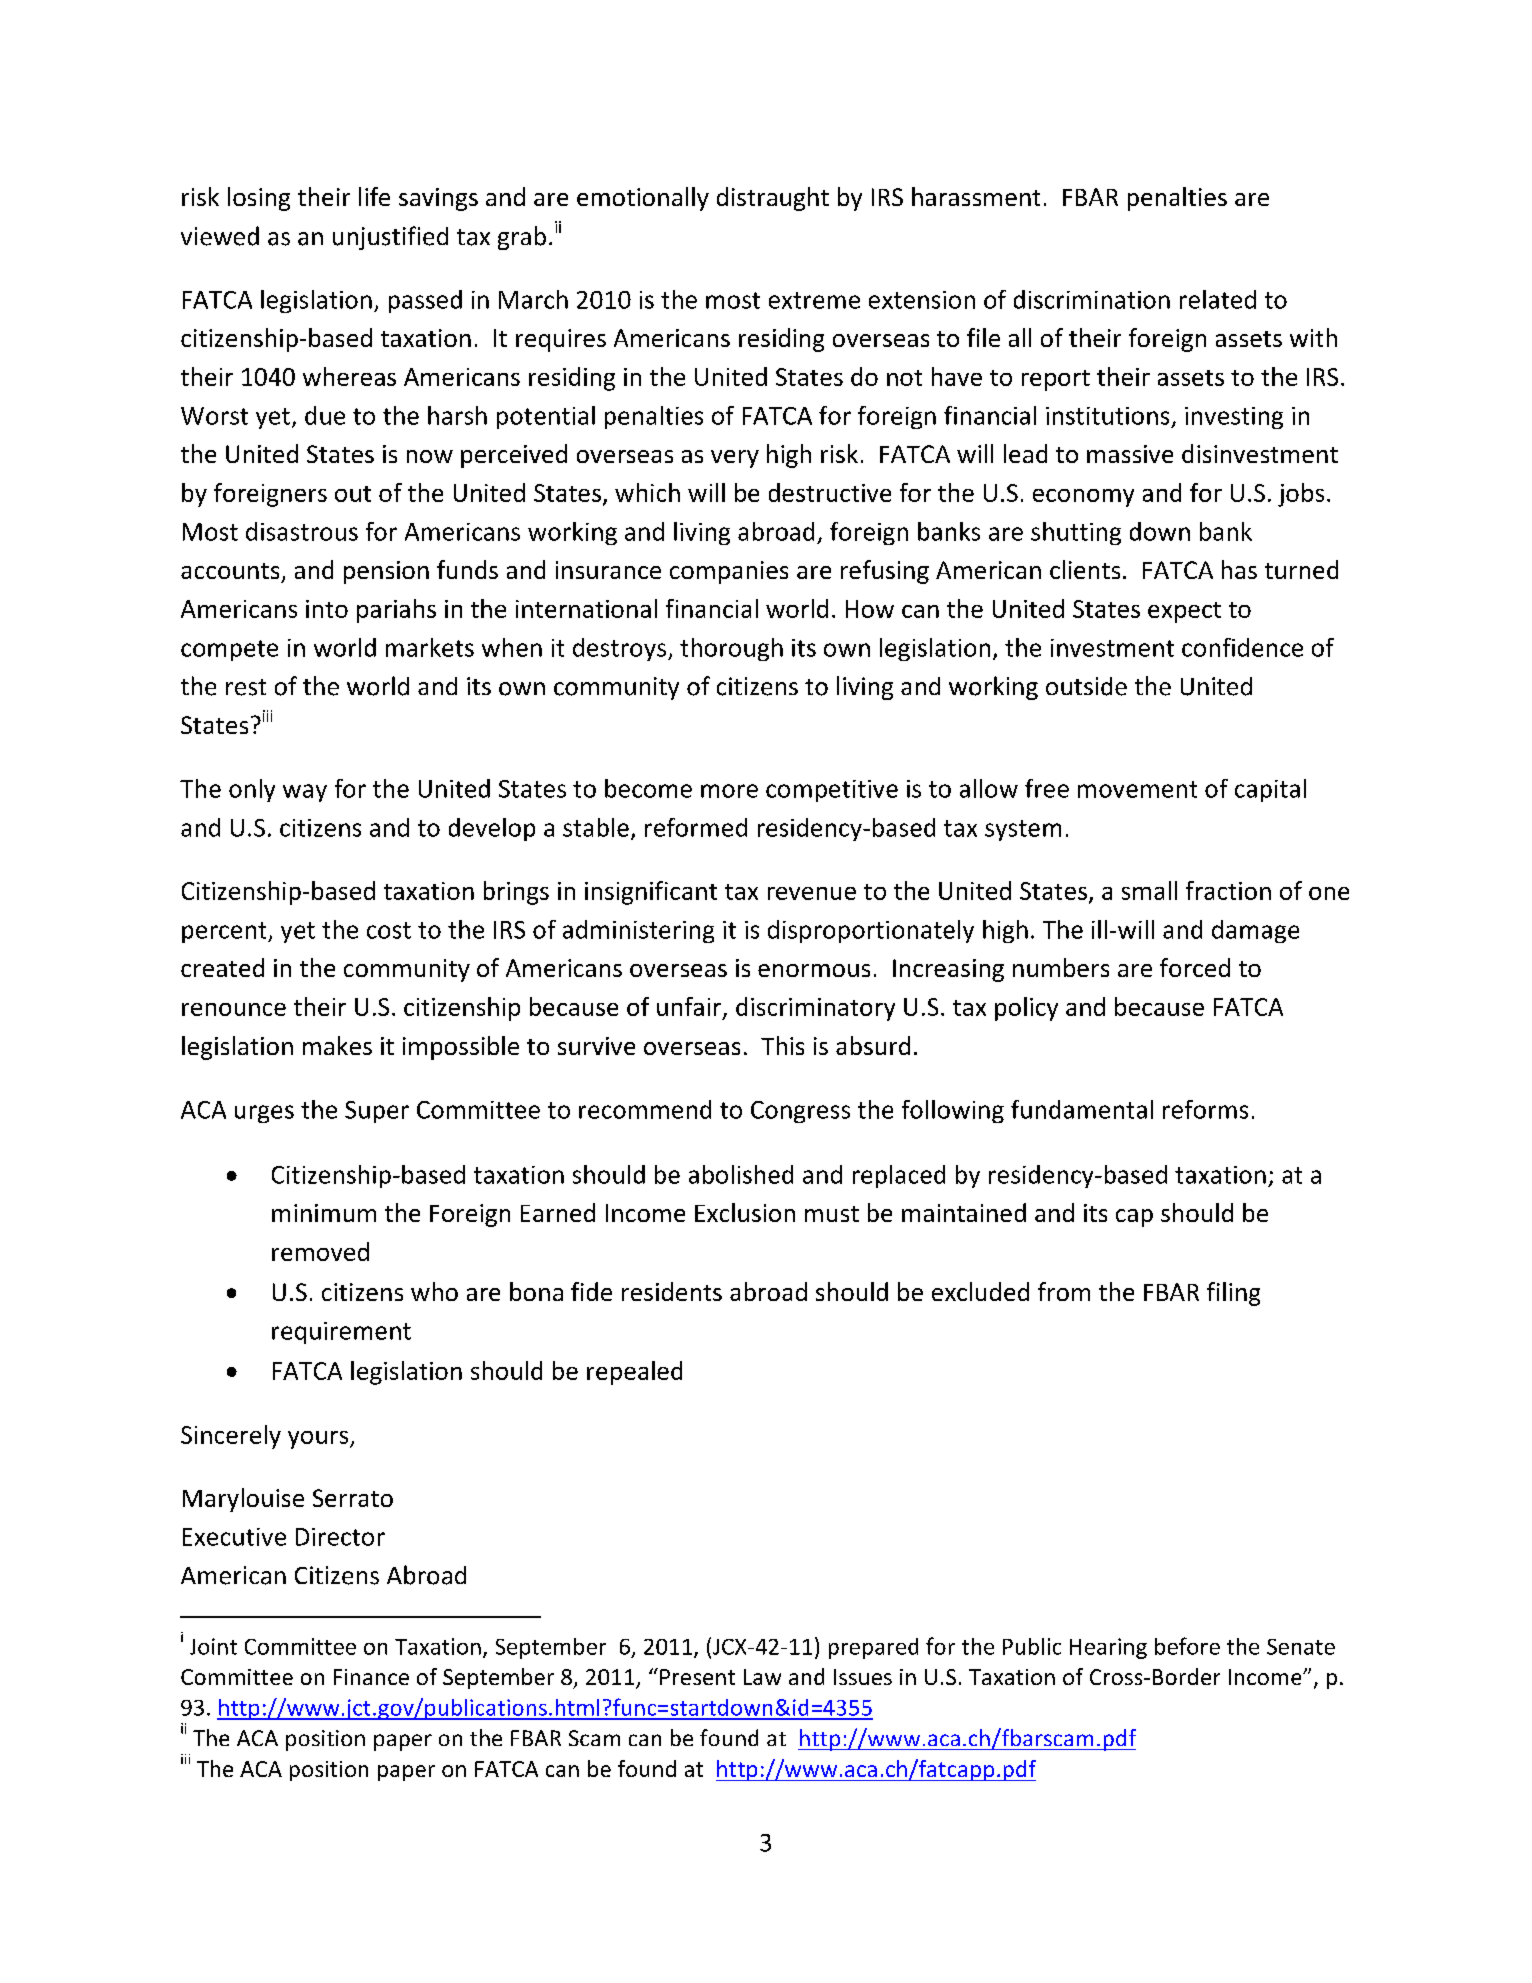 The image size is (1532, 1983). I want to click on forced, so click(1195, 967).
